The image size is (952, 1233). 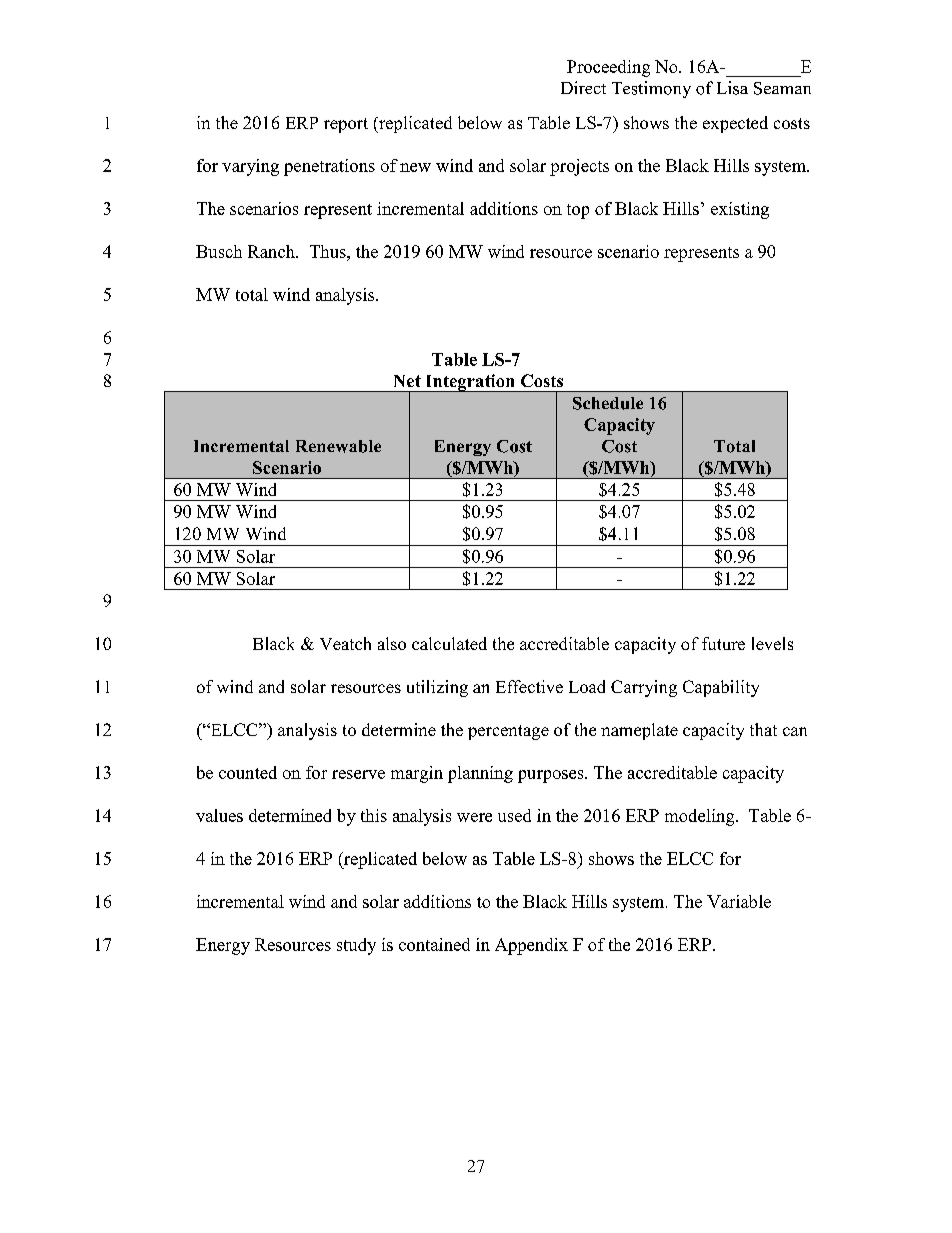 I want to click on Lisa, so click(x=732, y=88).
